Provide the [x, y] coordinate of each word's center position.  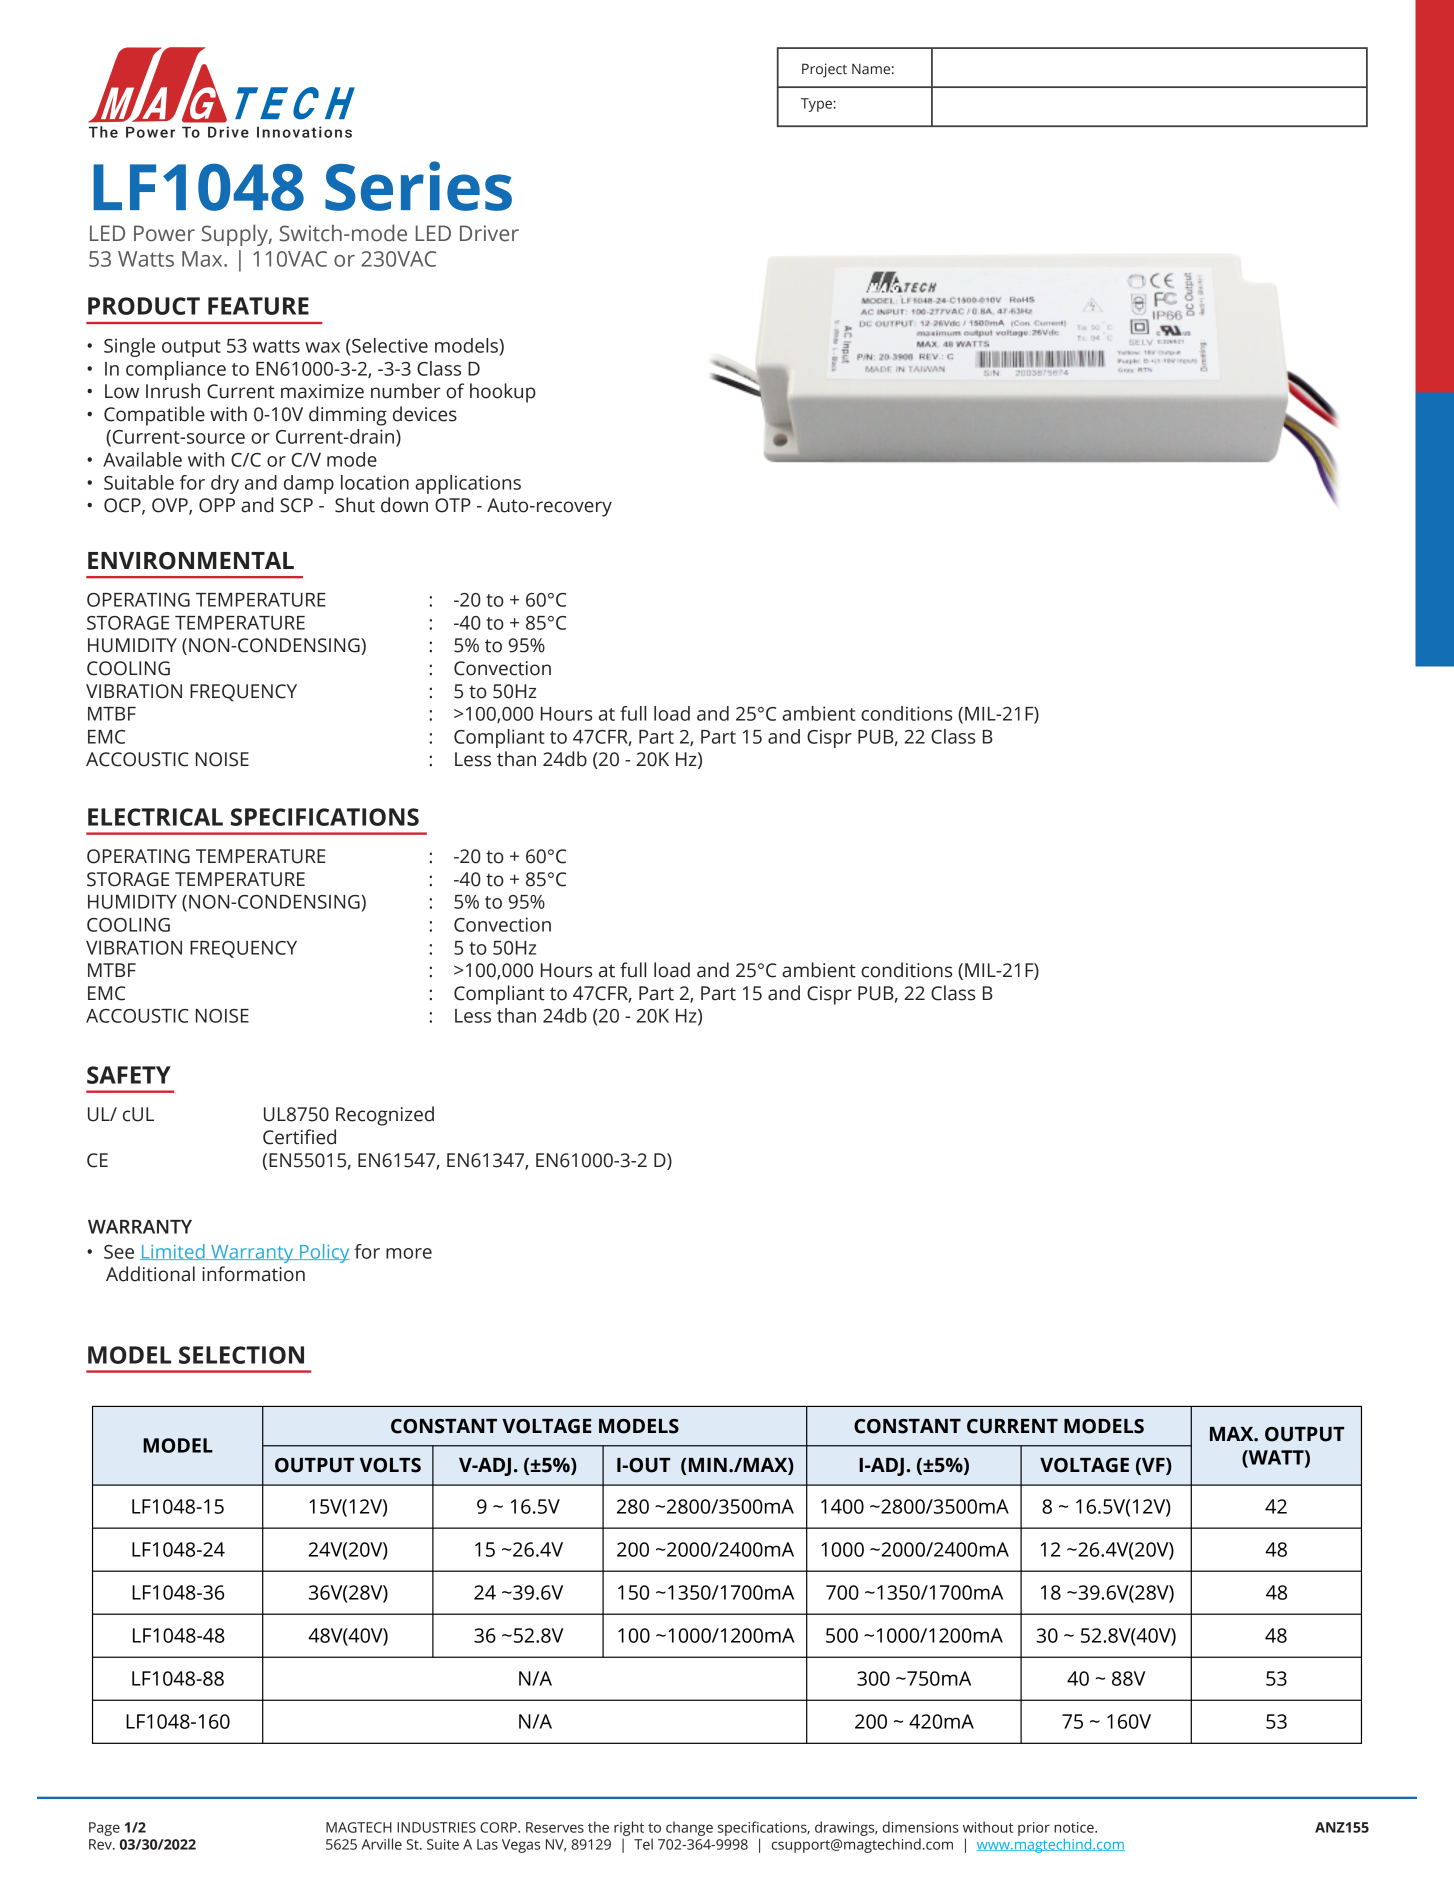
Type [817, 105]
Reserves [555, 1827]
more [409, 1253]
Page [104, 1829]
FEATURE [258, 306]
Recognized [385, 1116]
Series [418, 186]
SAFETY [129, 1075]
